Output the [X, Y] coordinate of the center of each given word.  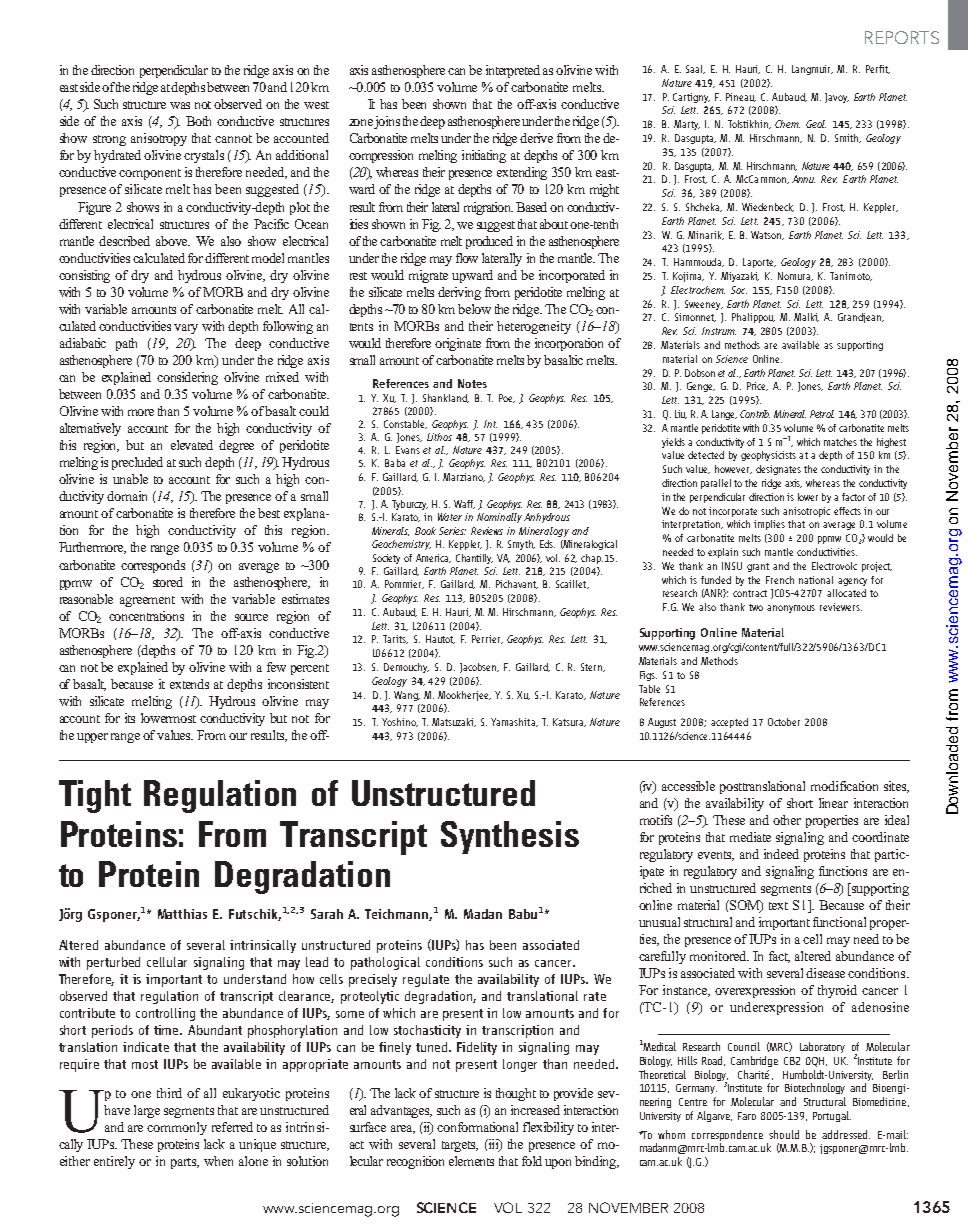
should [784, 1134]
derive [536, 138]
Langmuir [812, 70]
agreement [147, 601]
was [180, 105]
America [433, 558]
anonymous [791, 609]
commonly [177, 1128]
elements [471, 1161]
